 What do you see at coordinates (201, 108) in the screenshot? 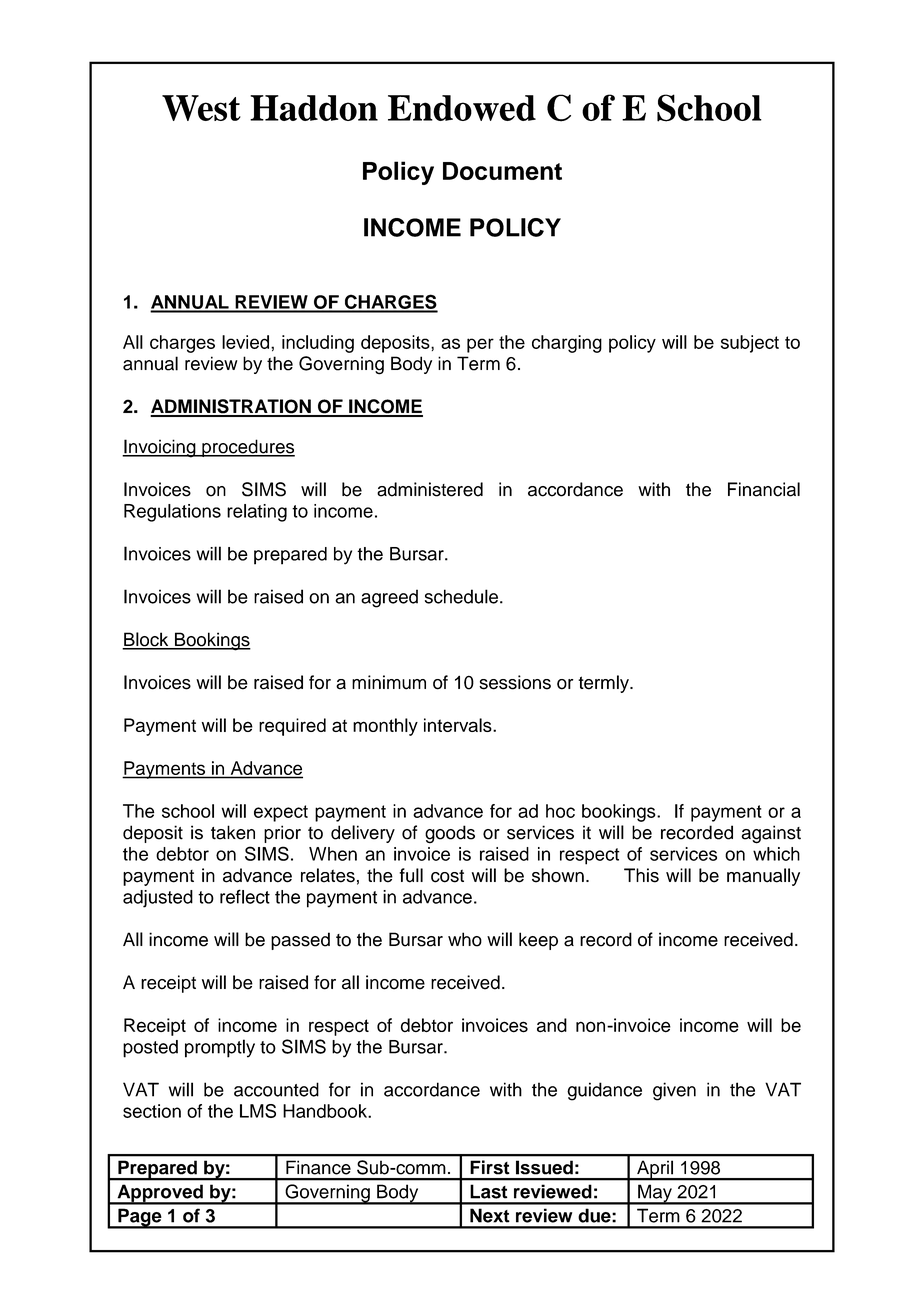
I see `West` at bounding box center [201, 108].
